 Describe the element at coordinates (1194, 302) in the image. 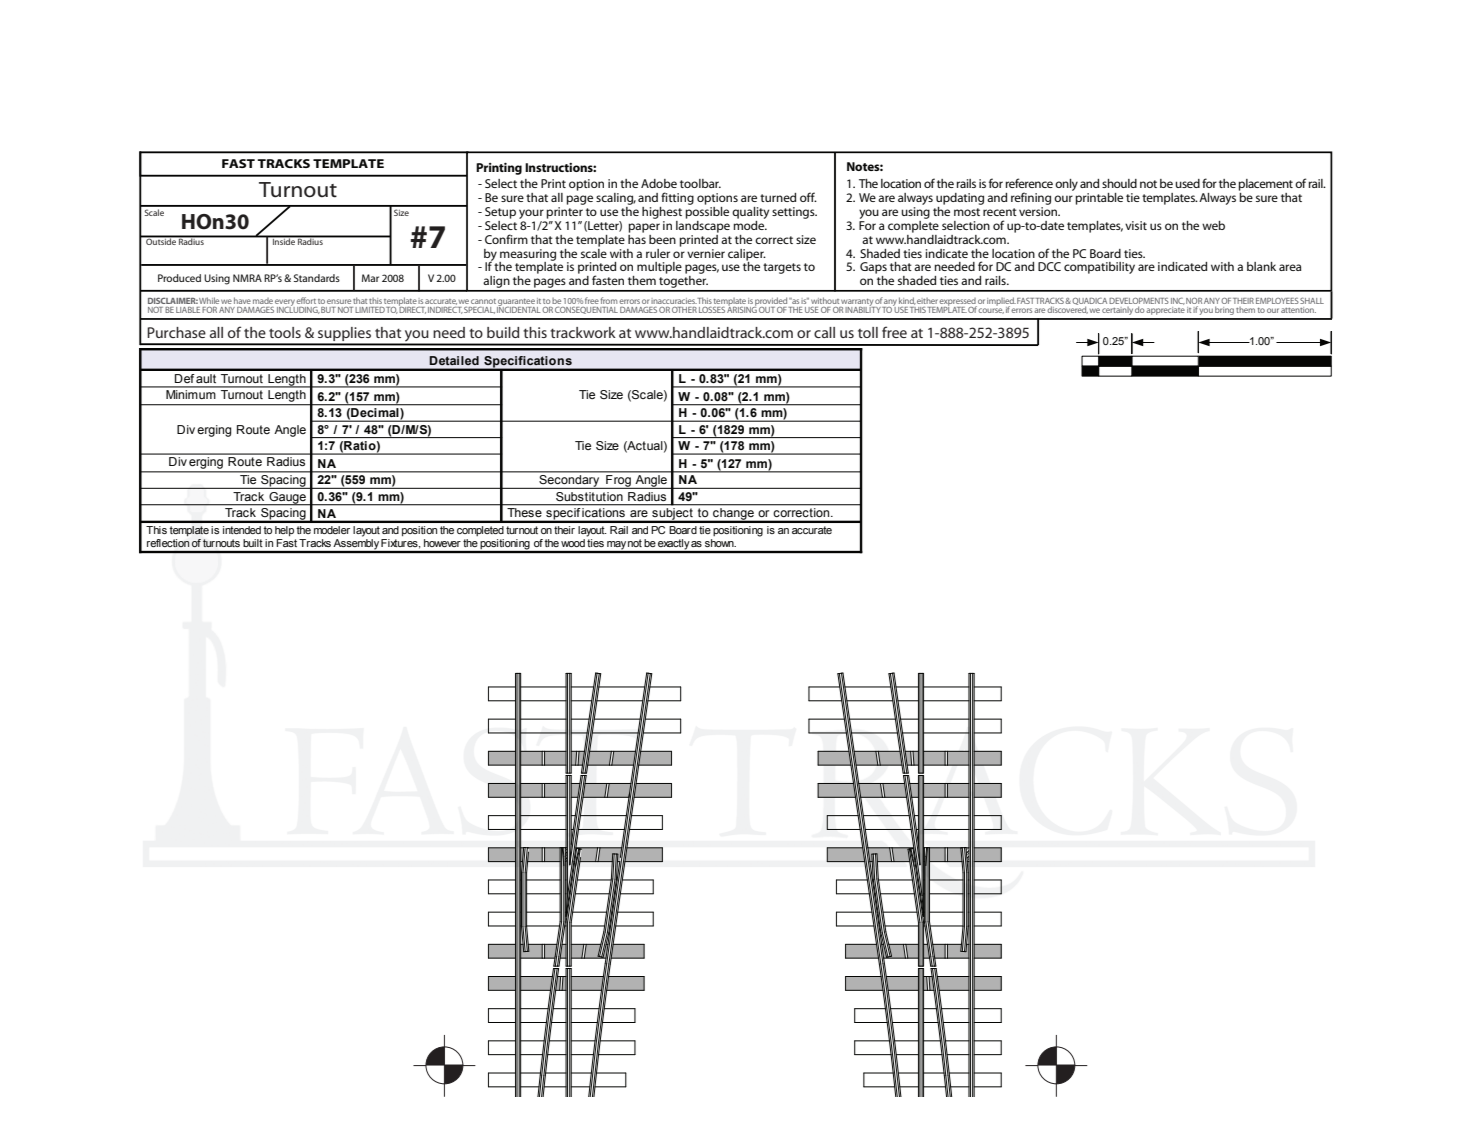

I see `NOR` at that location.
